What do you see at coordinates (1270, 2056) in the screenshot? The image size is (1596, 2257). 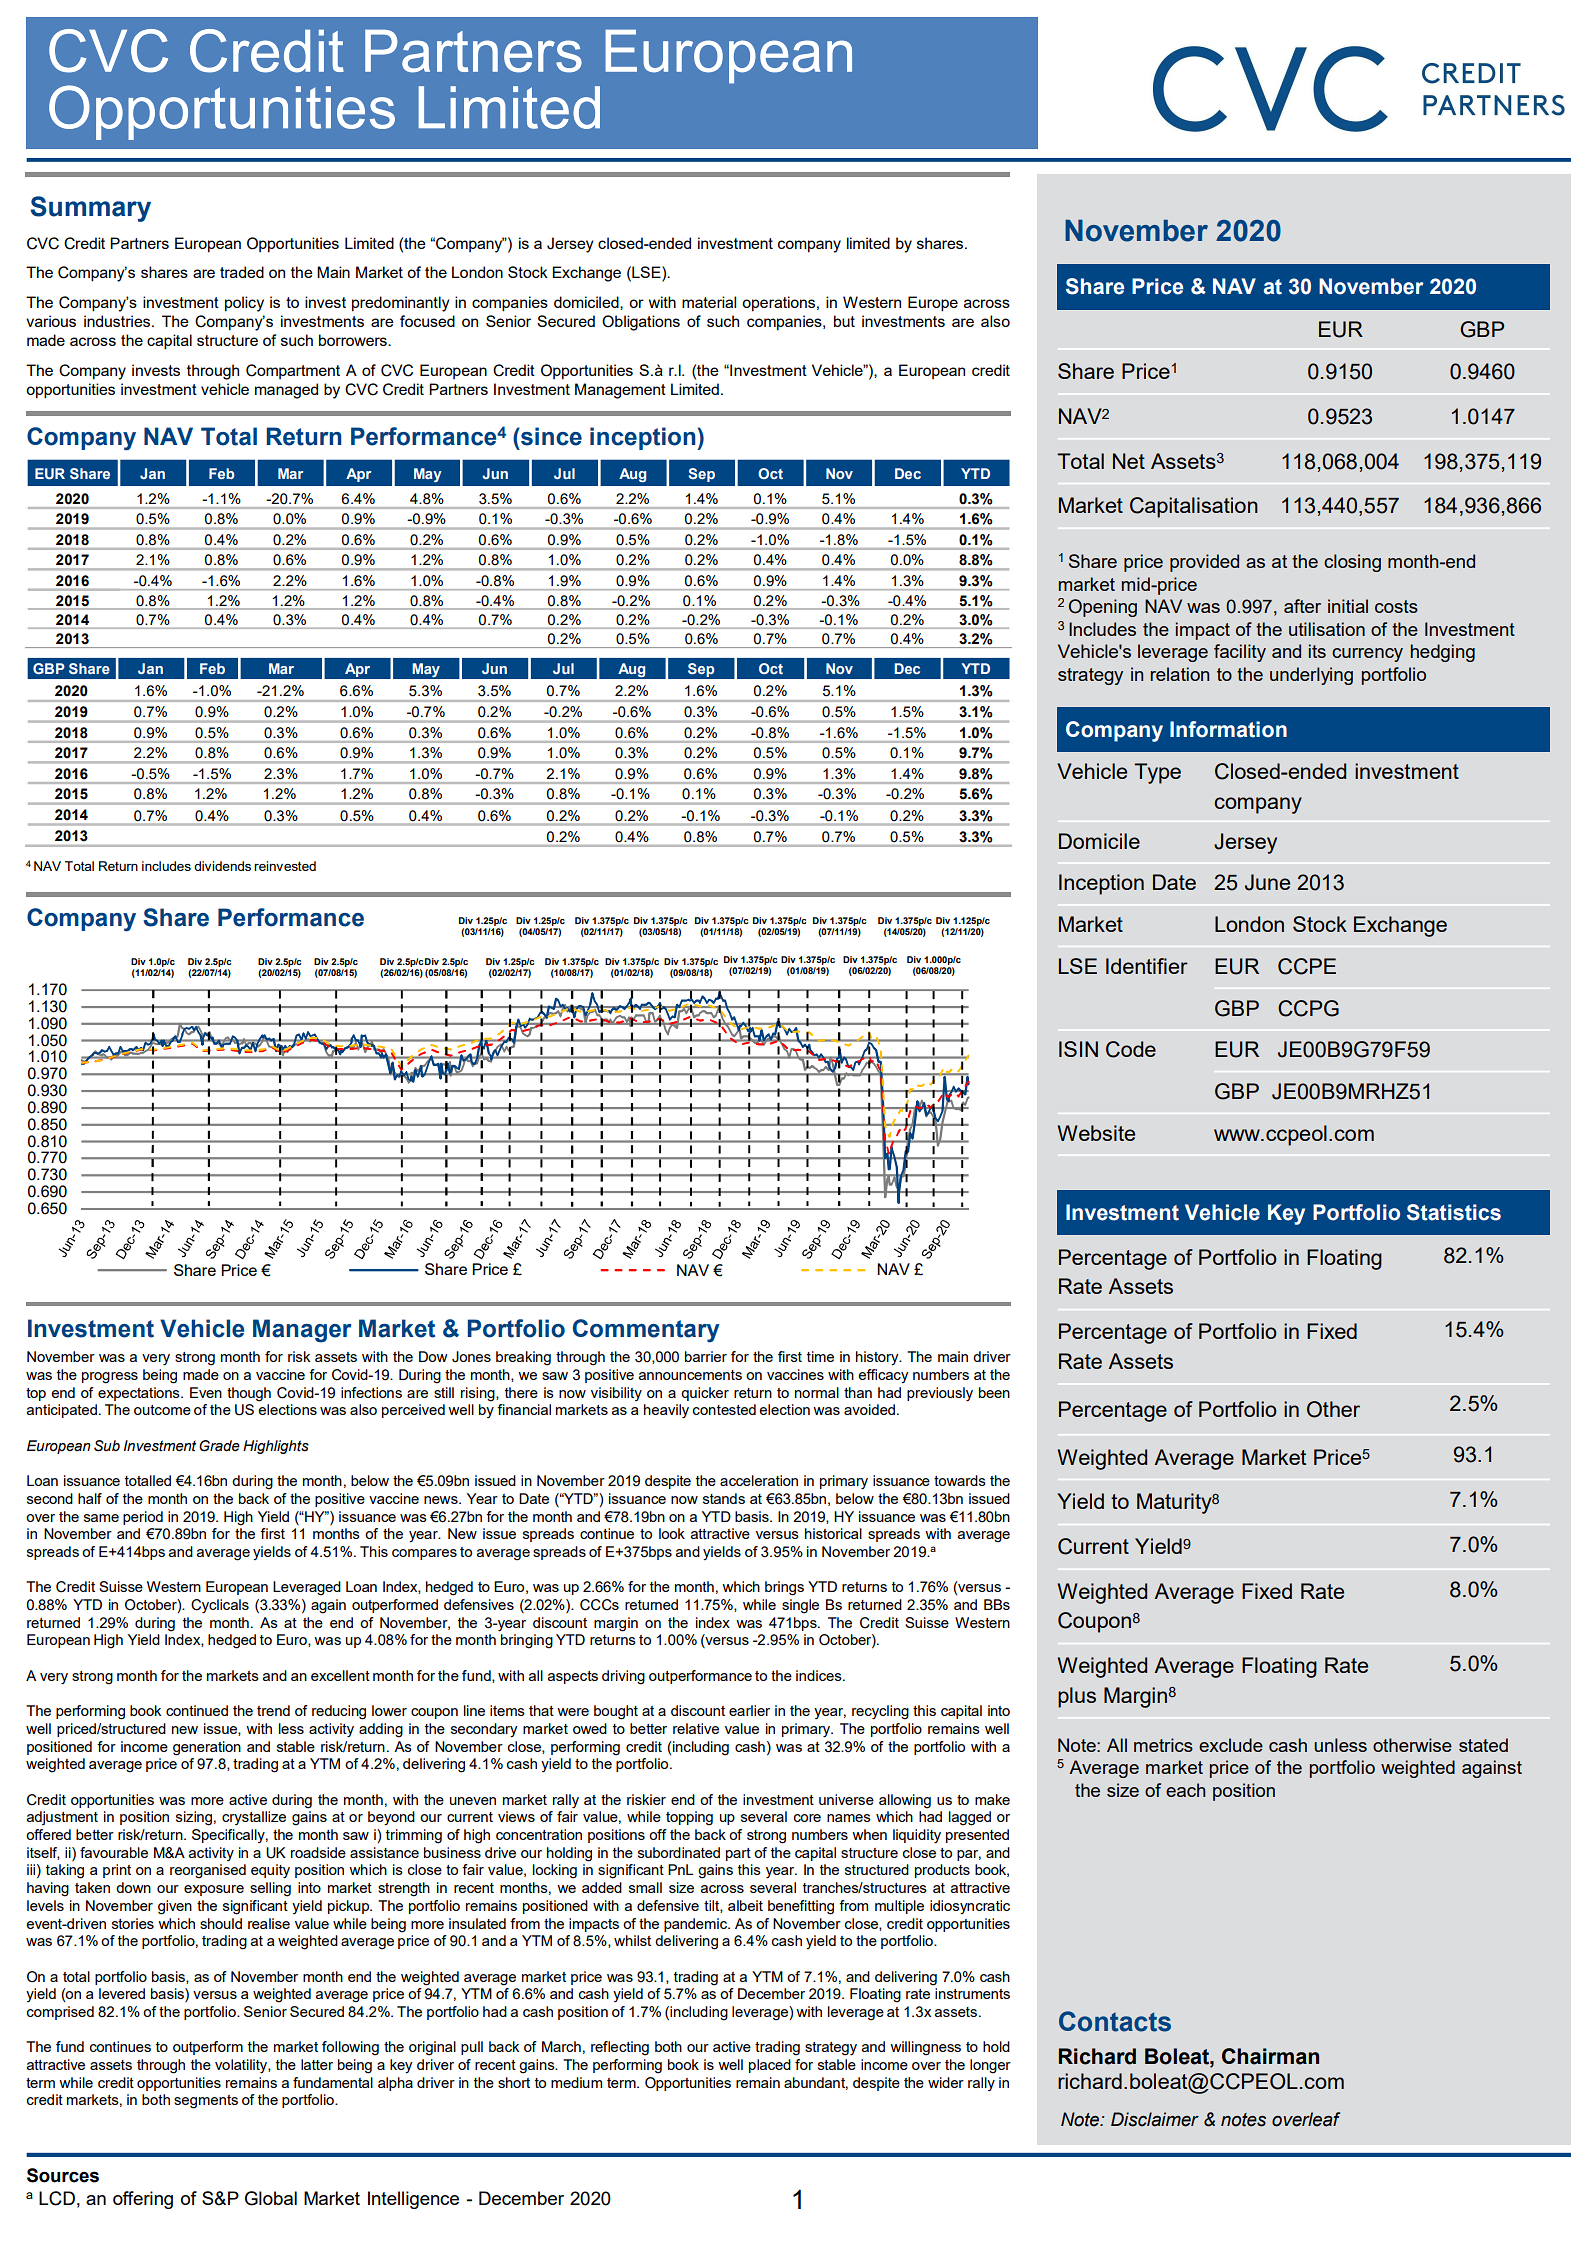 I see `Chairman` at bounding box center [1270, 2056].
